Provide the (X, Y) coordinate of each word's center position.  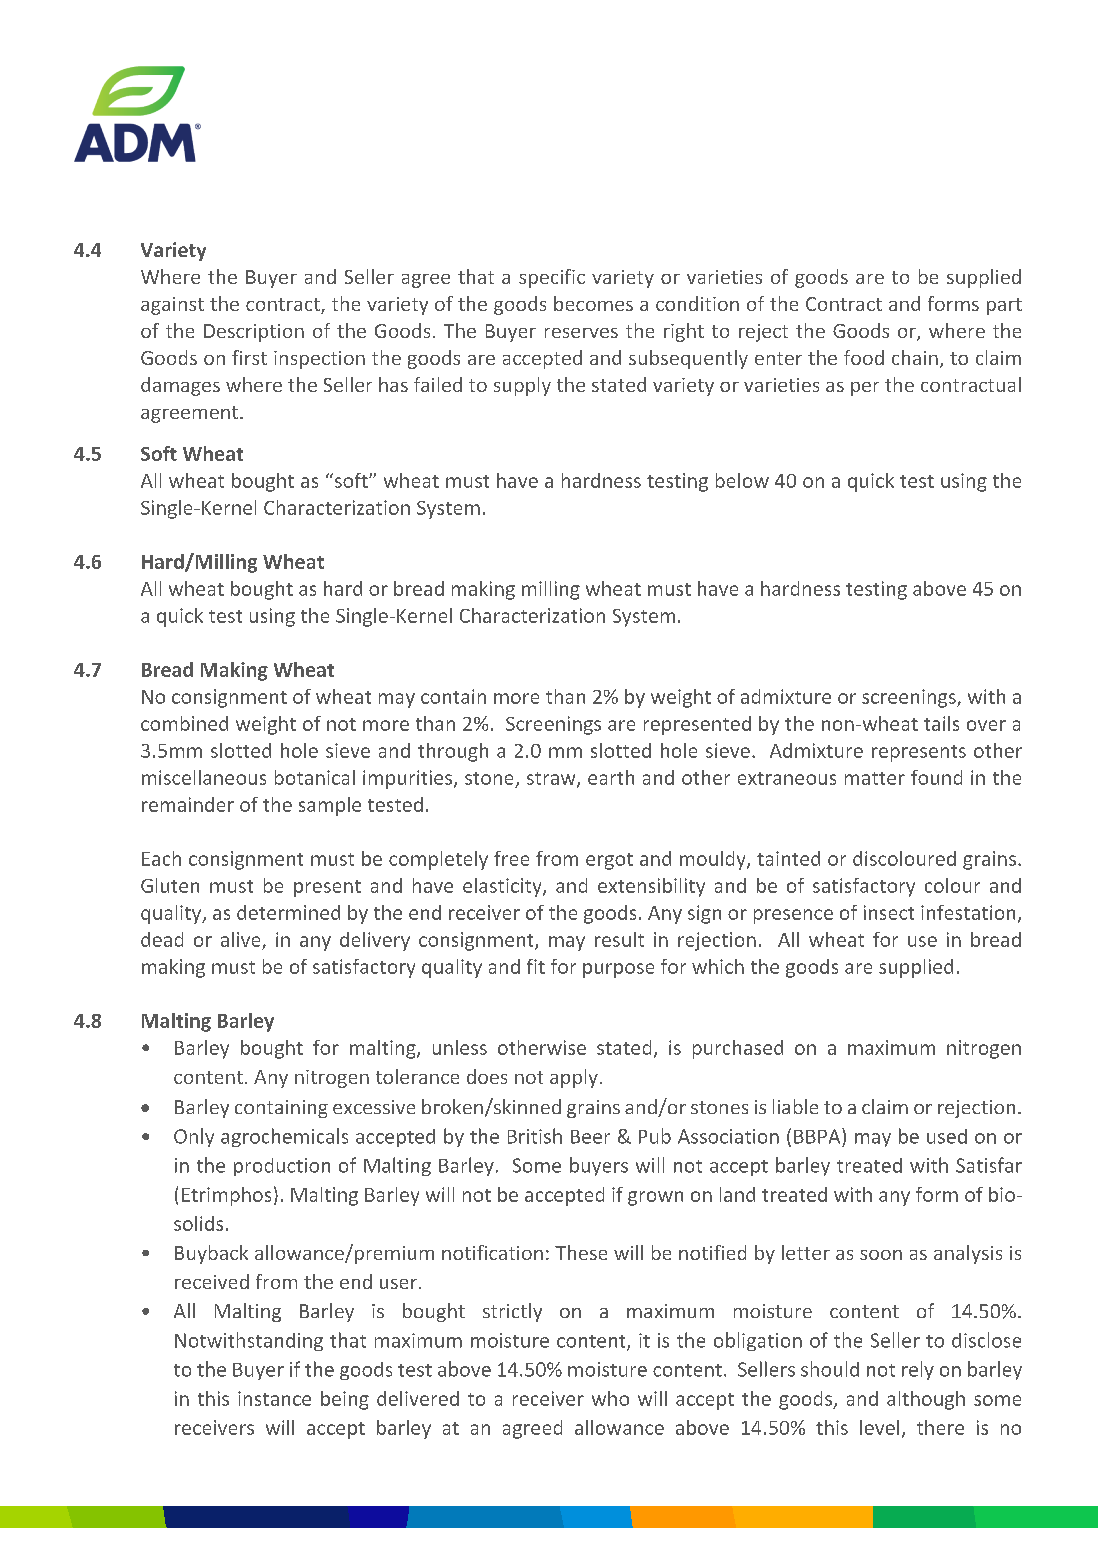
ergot (609, 861)
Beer (590, 1137)
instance (274, 1398)
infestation (968, 912)
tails (941, 723)
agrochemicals (284, 1137)
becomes (593, 303)
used (947, 1136)
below (742, 480)
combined (184, 723)
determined (288, 912)
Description (254, 333)
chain (915, 357)
